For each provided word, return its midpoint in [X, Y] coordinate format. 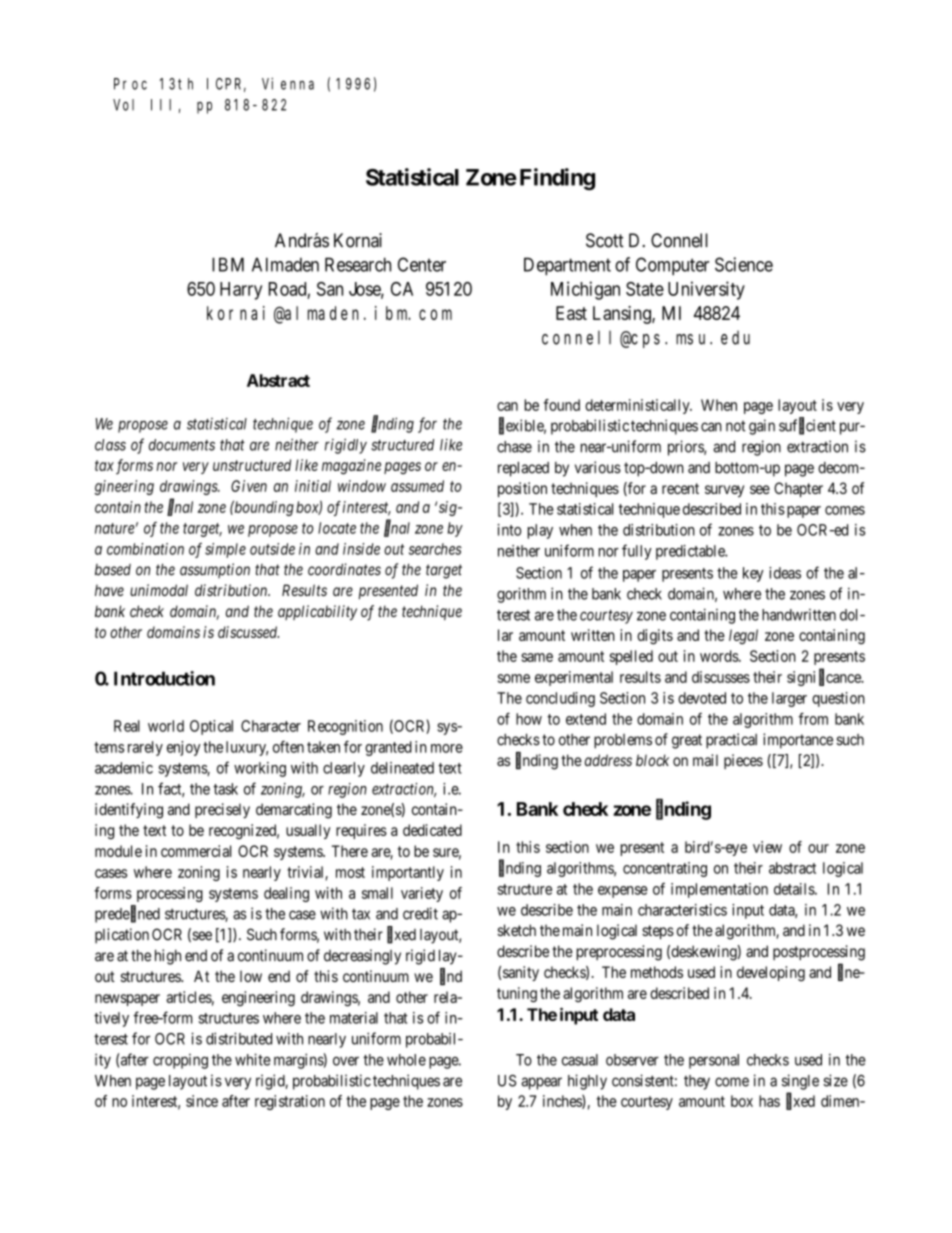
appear [541, 1083]
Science [744, 264]
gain [762, 427]
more [447, 748]
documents [182, 445]
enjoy [184, 748]
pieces [743, 761]
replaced [523, 469]
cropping [180, 1061]
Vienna [288, 83]
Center [422, 264]
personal [714, 1061]
